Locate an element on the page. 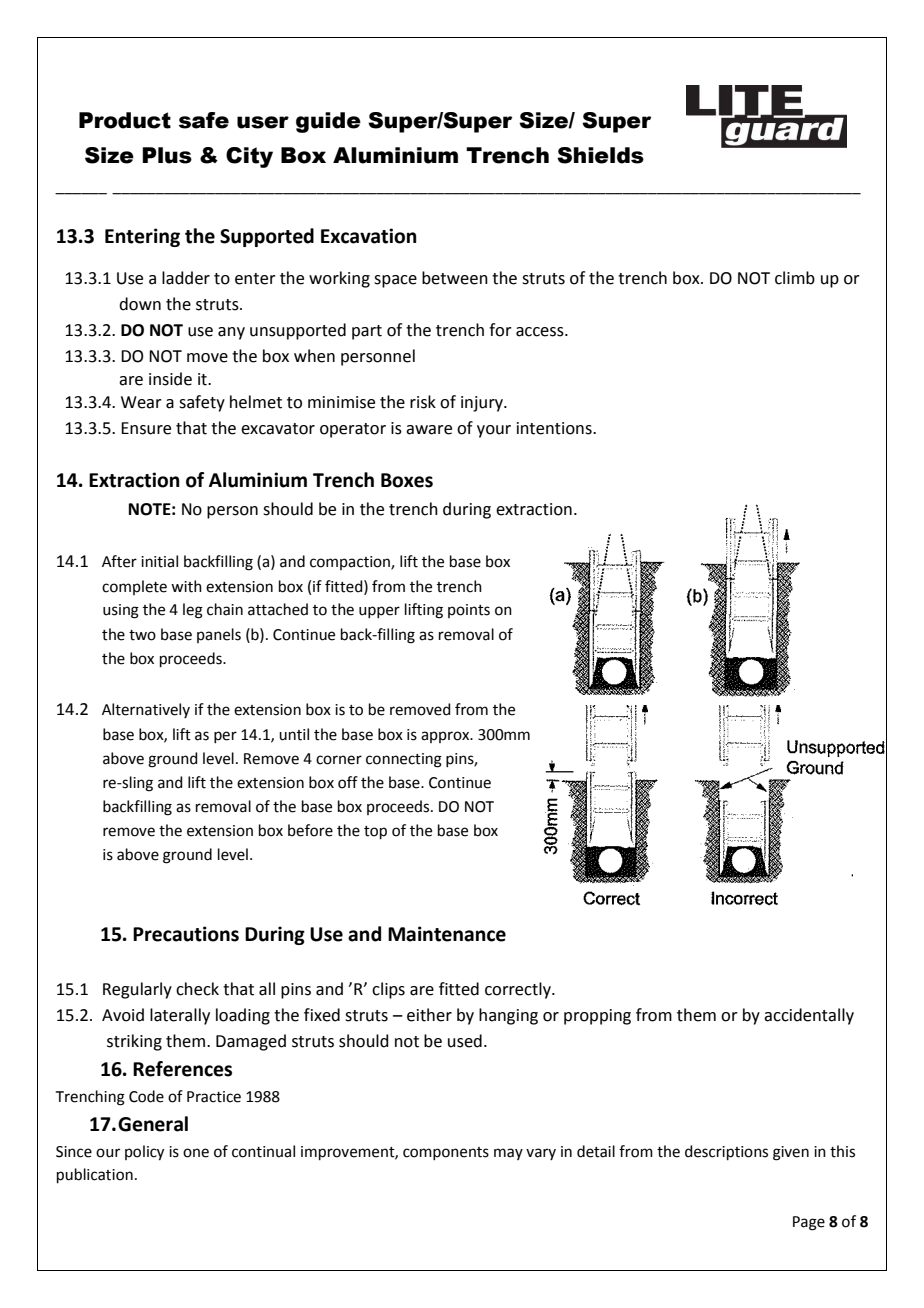  Shields is located at coordinates (600, 155).
